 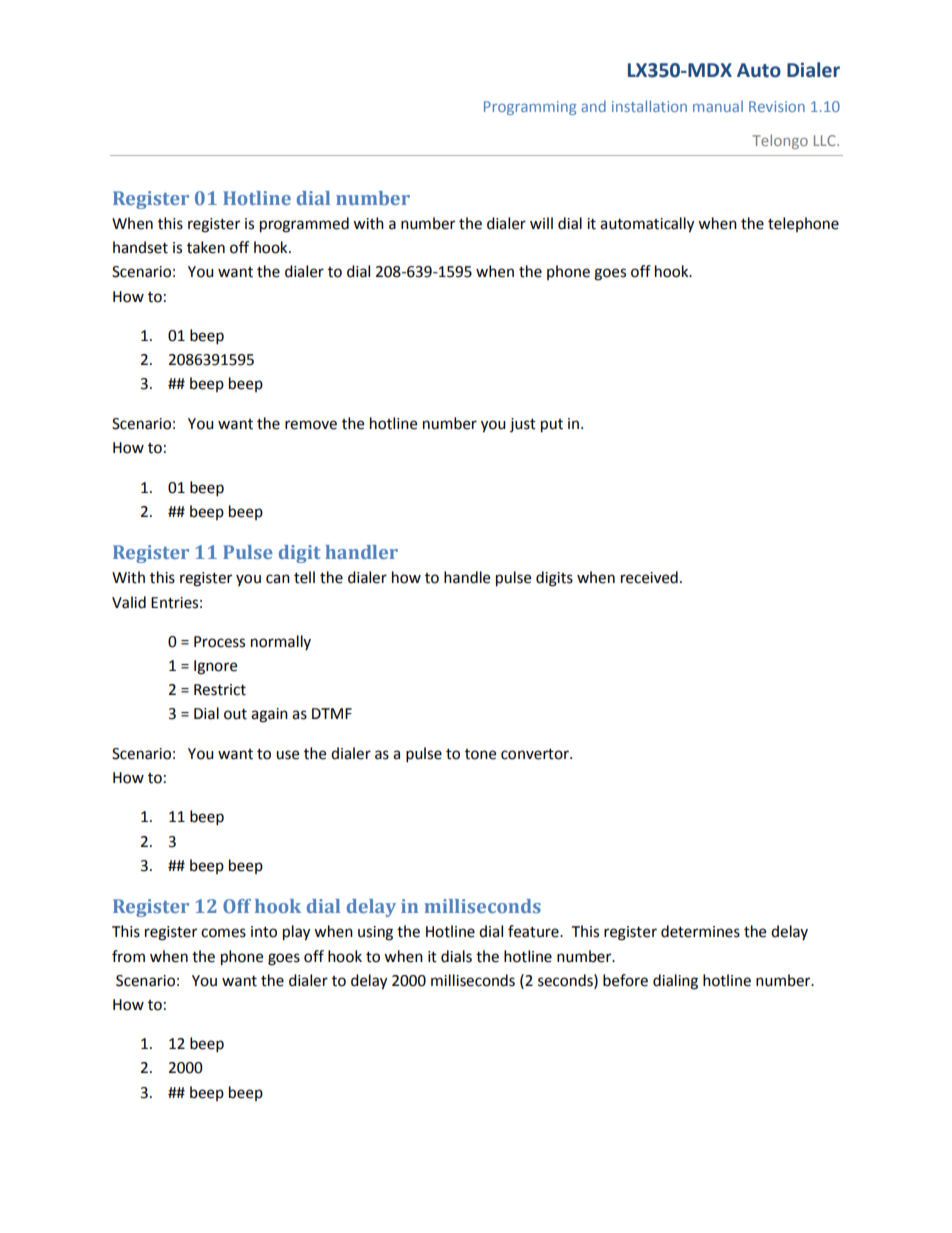 I want to click on put, so click(x=552, y=426).
